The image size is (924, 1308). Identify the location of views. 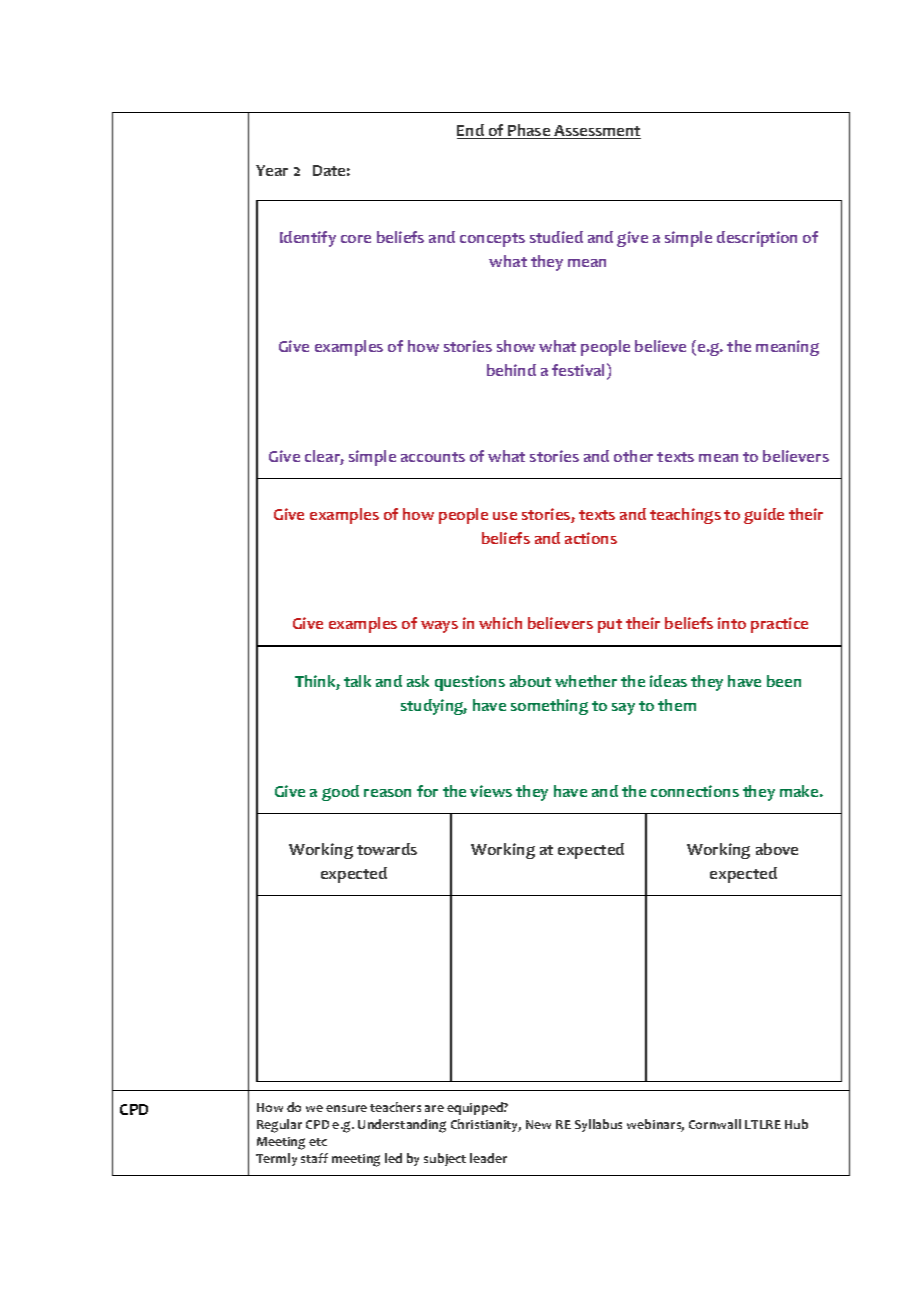
(491, 791).
